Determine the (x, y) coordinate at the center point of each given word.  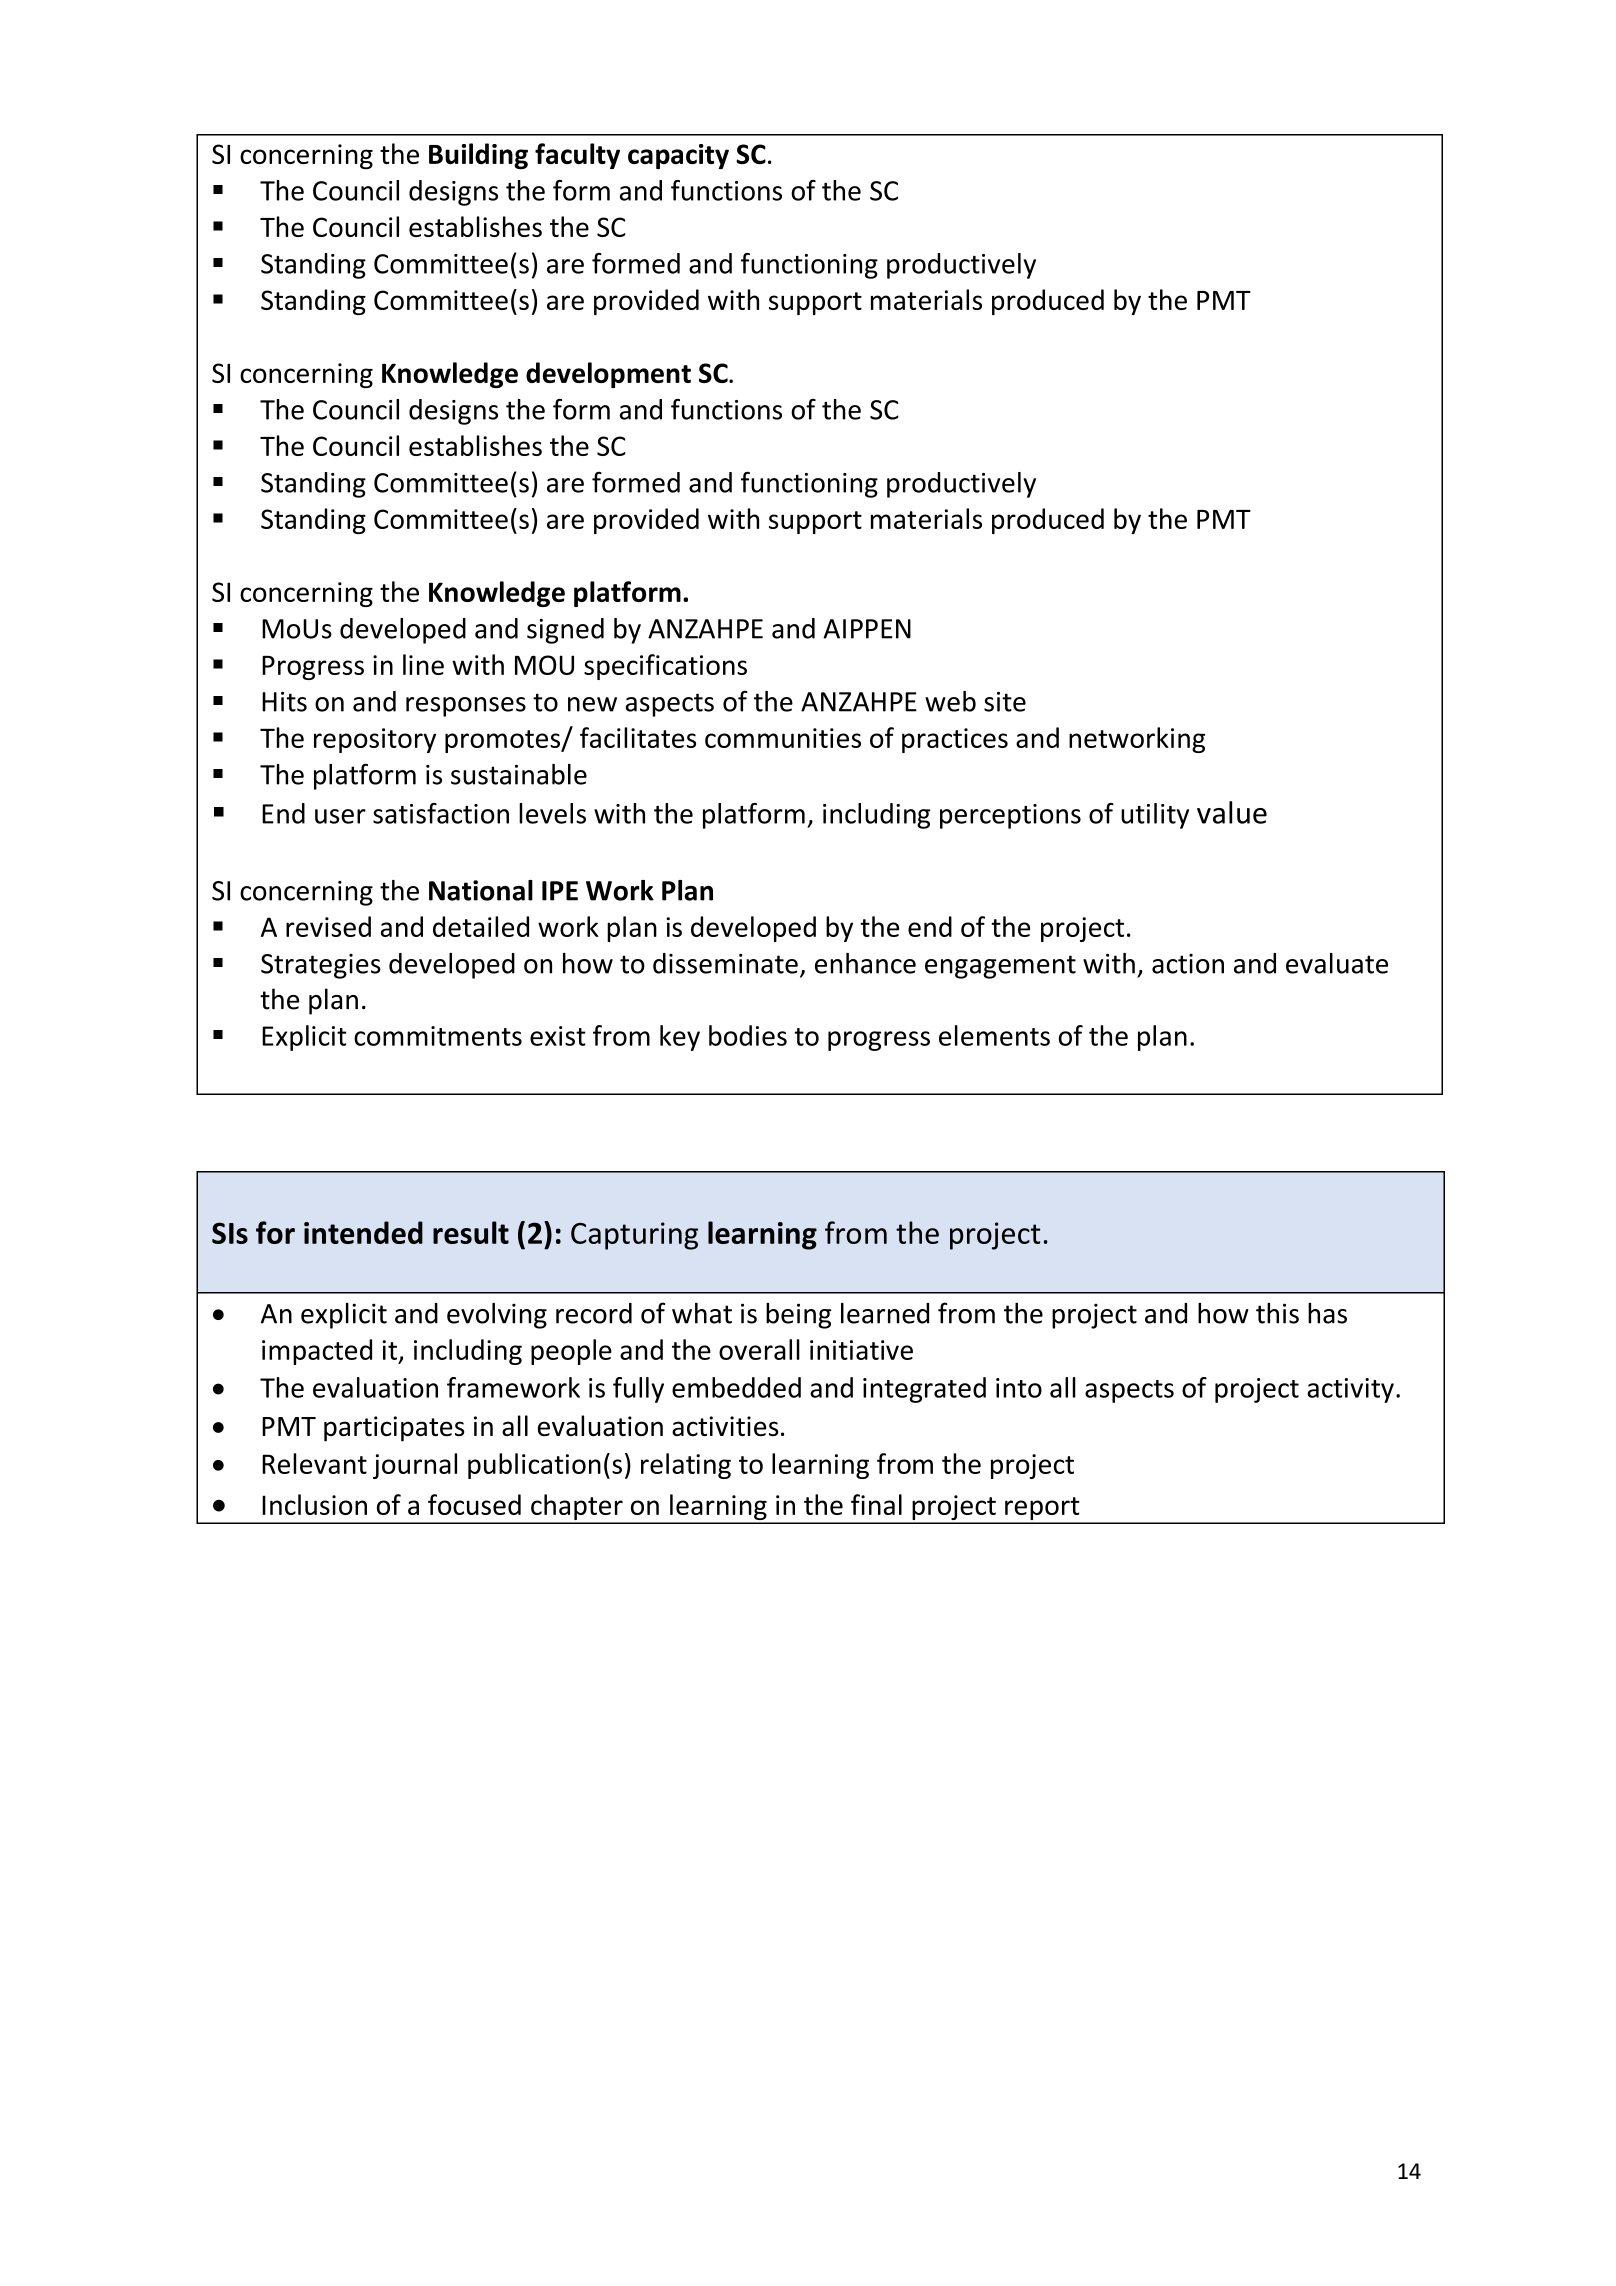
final (876, 1504)
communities (783, 738)
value (1232, 812)
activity (1350, 1390)
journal (415, 1466)
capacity (678, 156)
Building (478, 156)
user (340, 816)
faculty (577, 156)
